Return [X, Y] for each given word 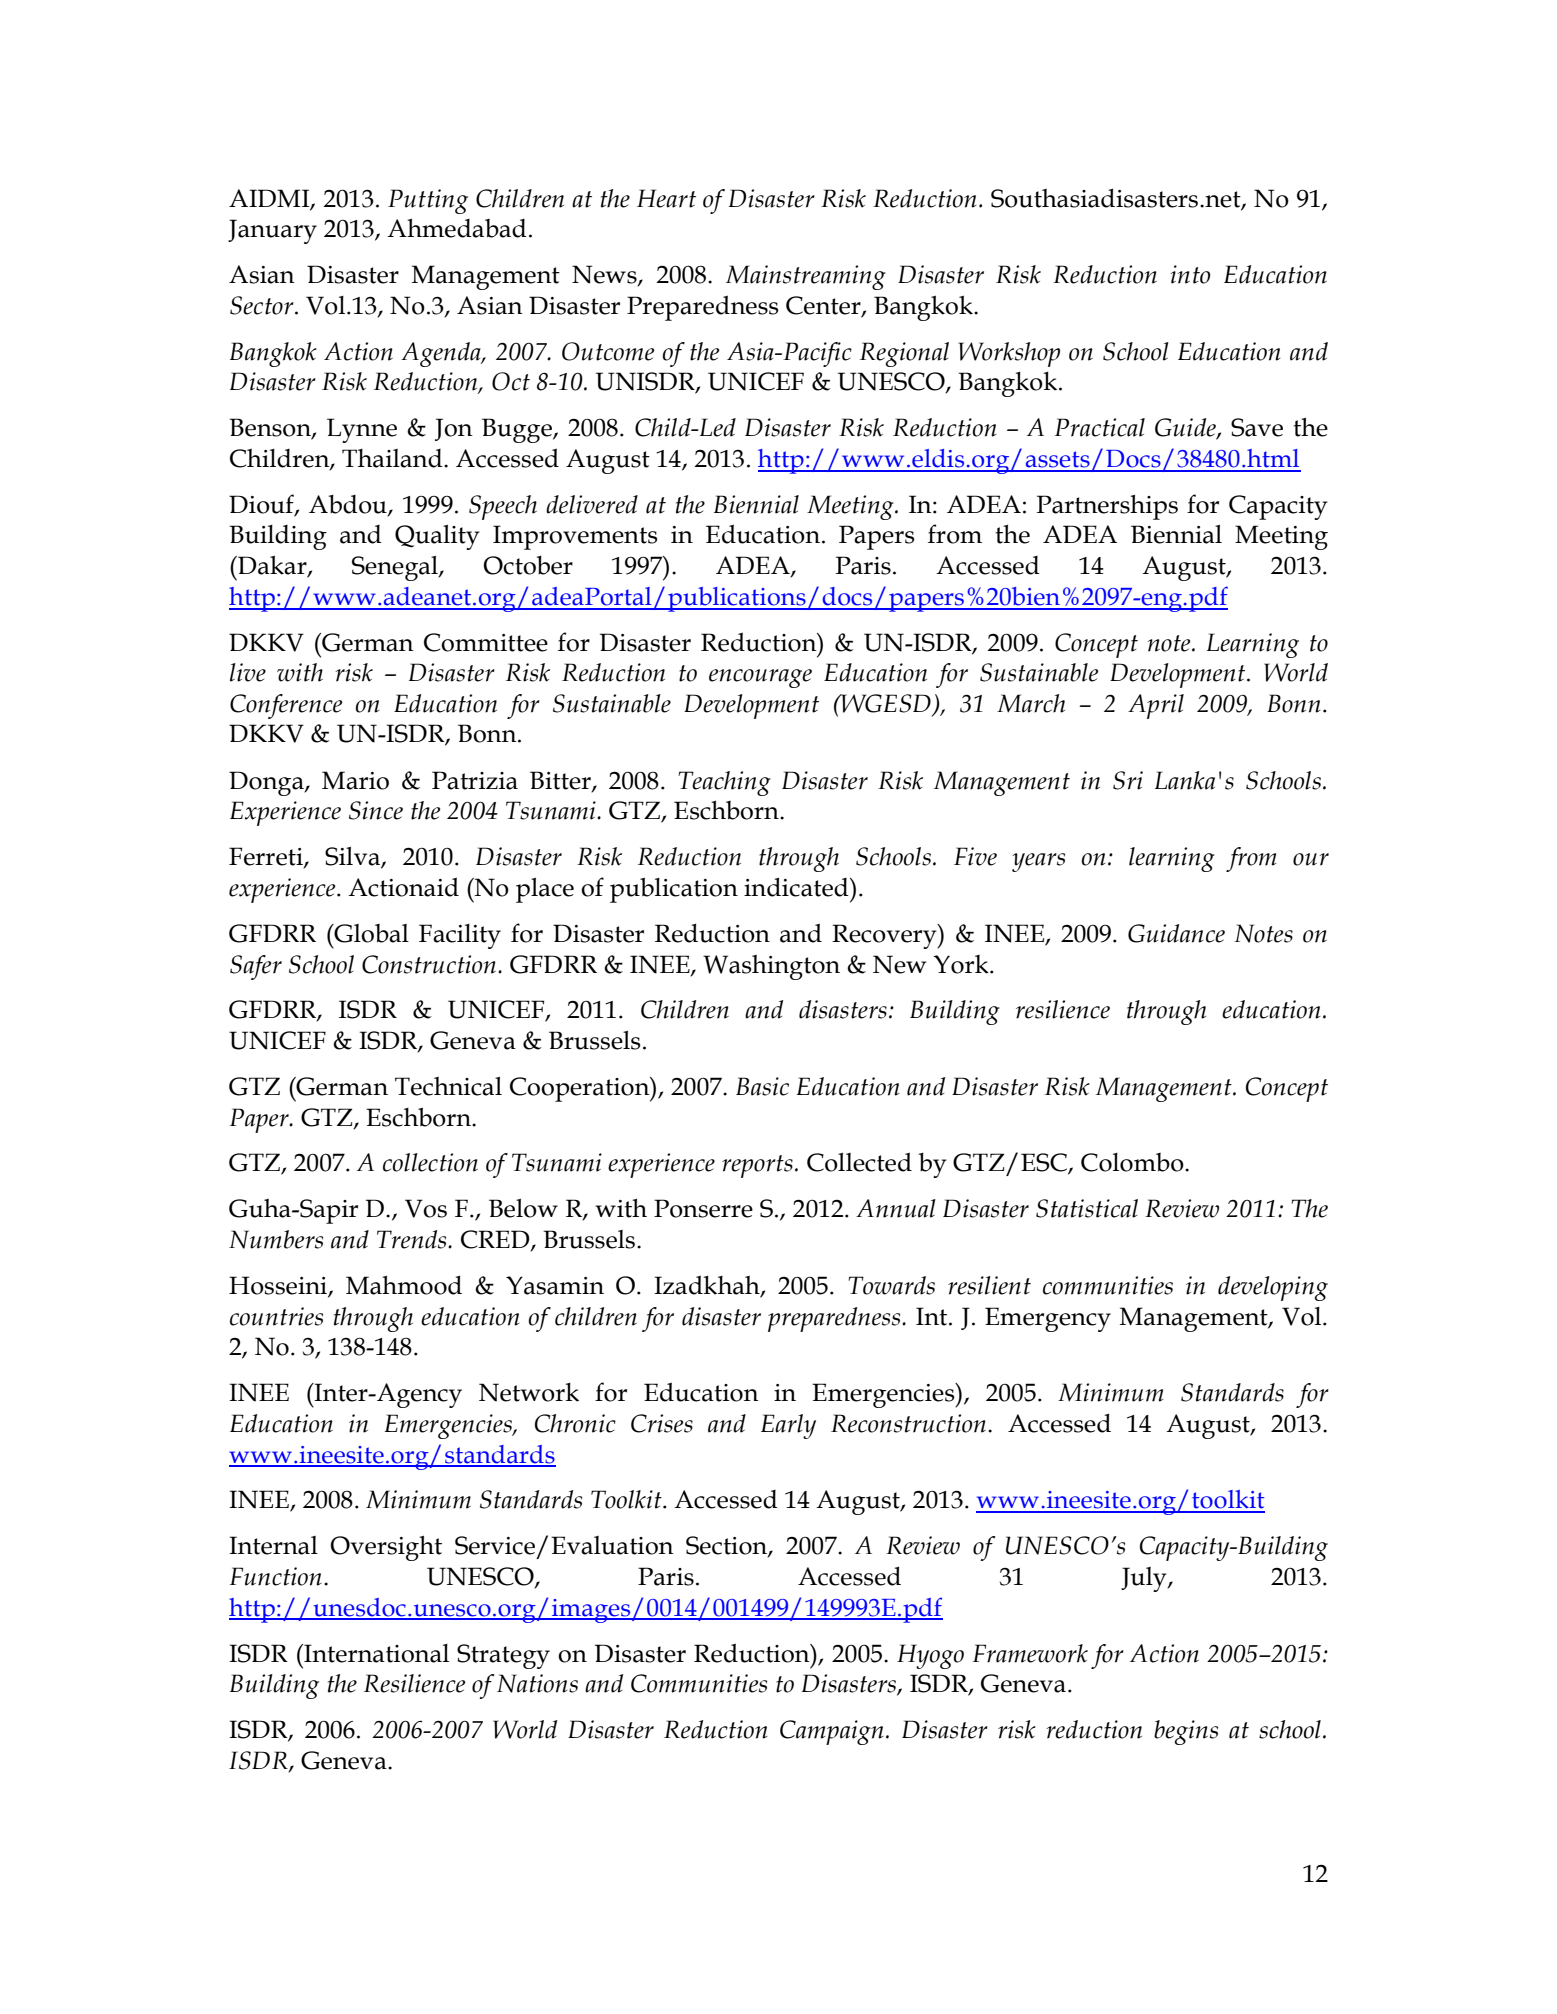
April [1156, 706]
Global [370, 933]
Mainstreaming [806, 277]
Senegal [396, 568]
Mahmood [404, 1285]
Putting [428, 201]
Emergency [1048, 1319]
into [1190, 274]
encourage [760, 678]
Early [788, 1426]
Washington [771, 967]
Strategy [503, 1656]
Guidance [1176, 933]
